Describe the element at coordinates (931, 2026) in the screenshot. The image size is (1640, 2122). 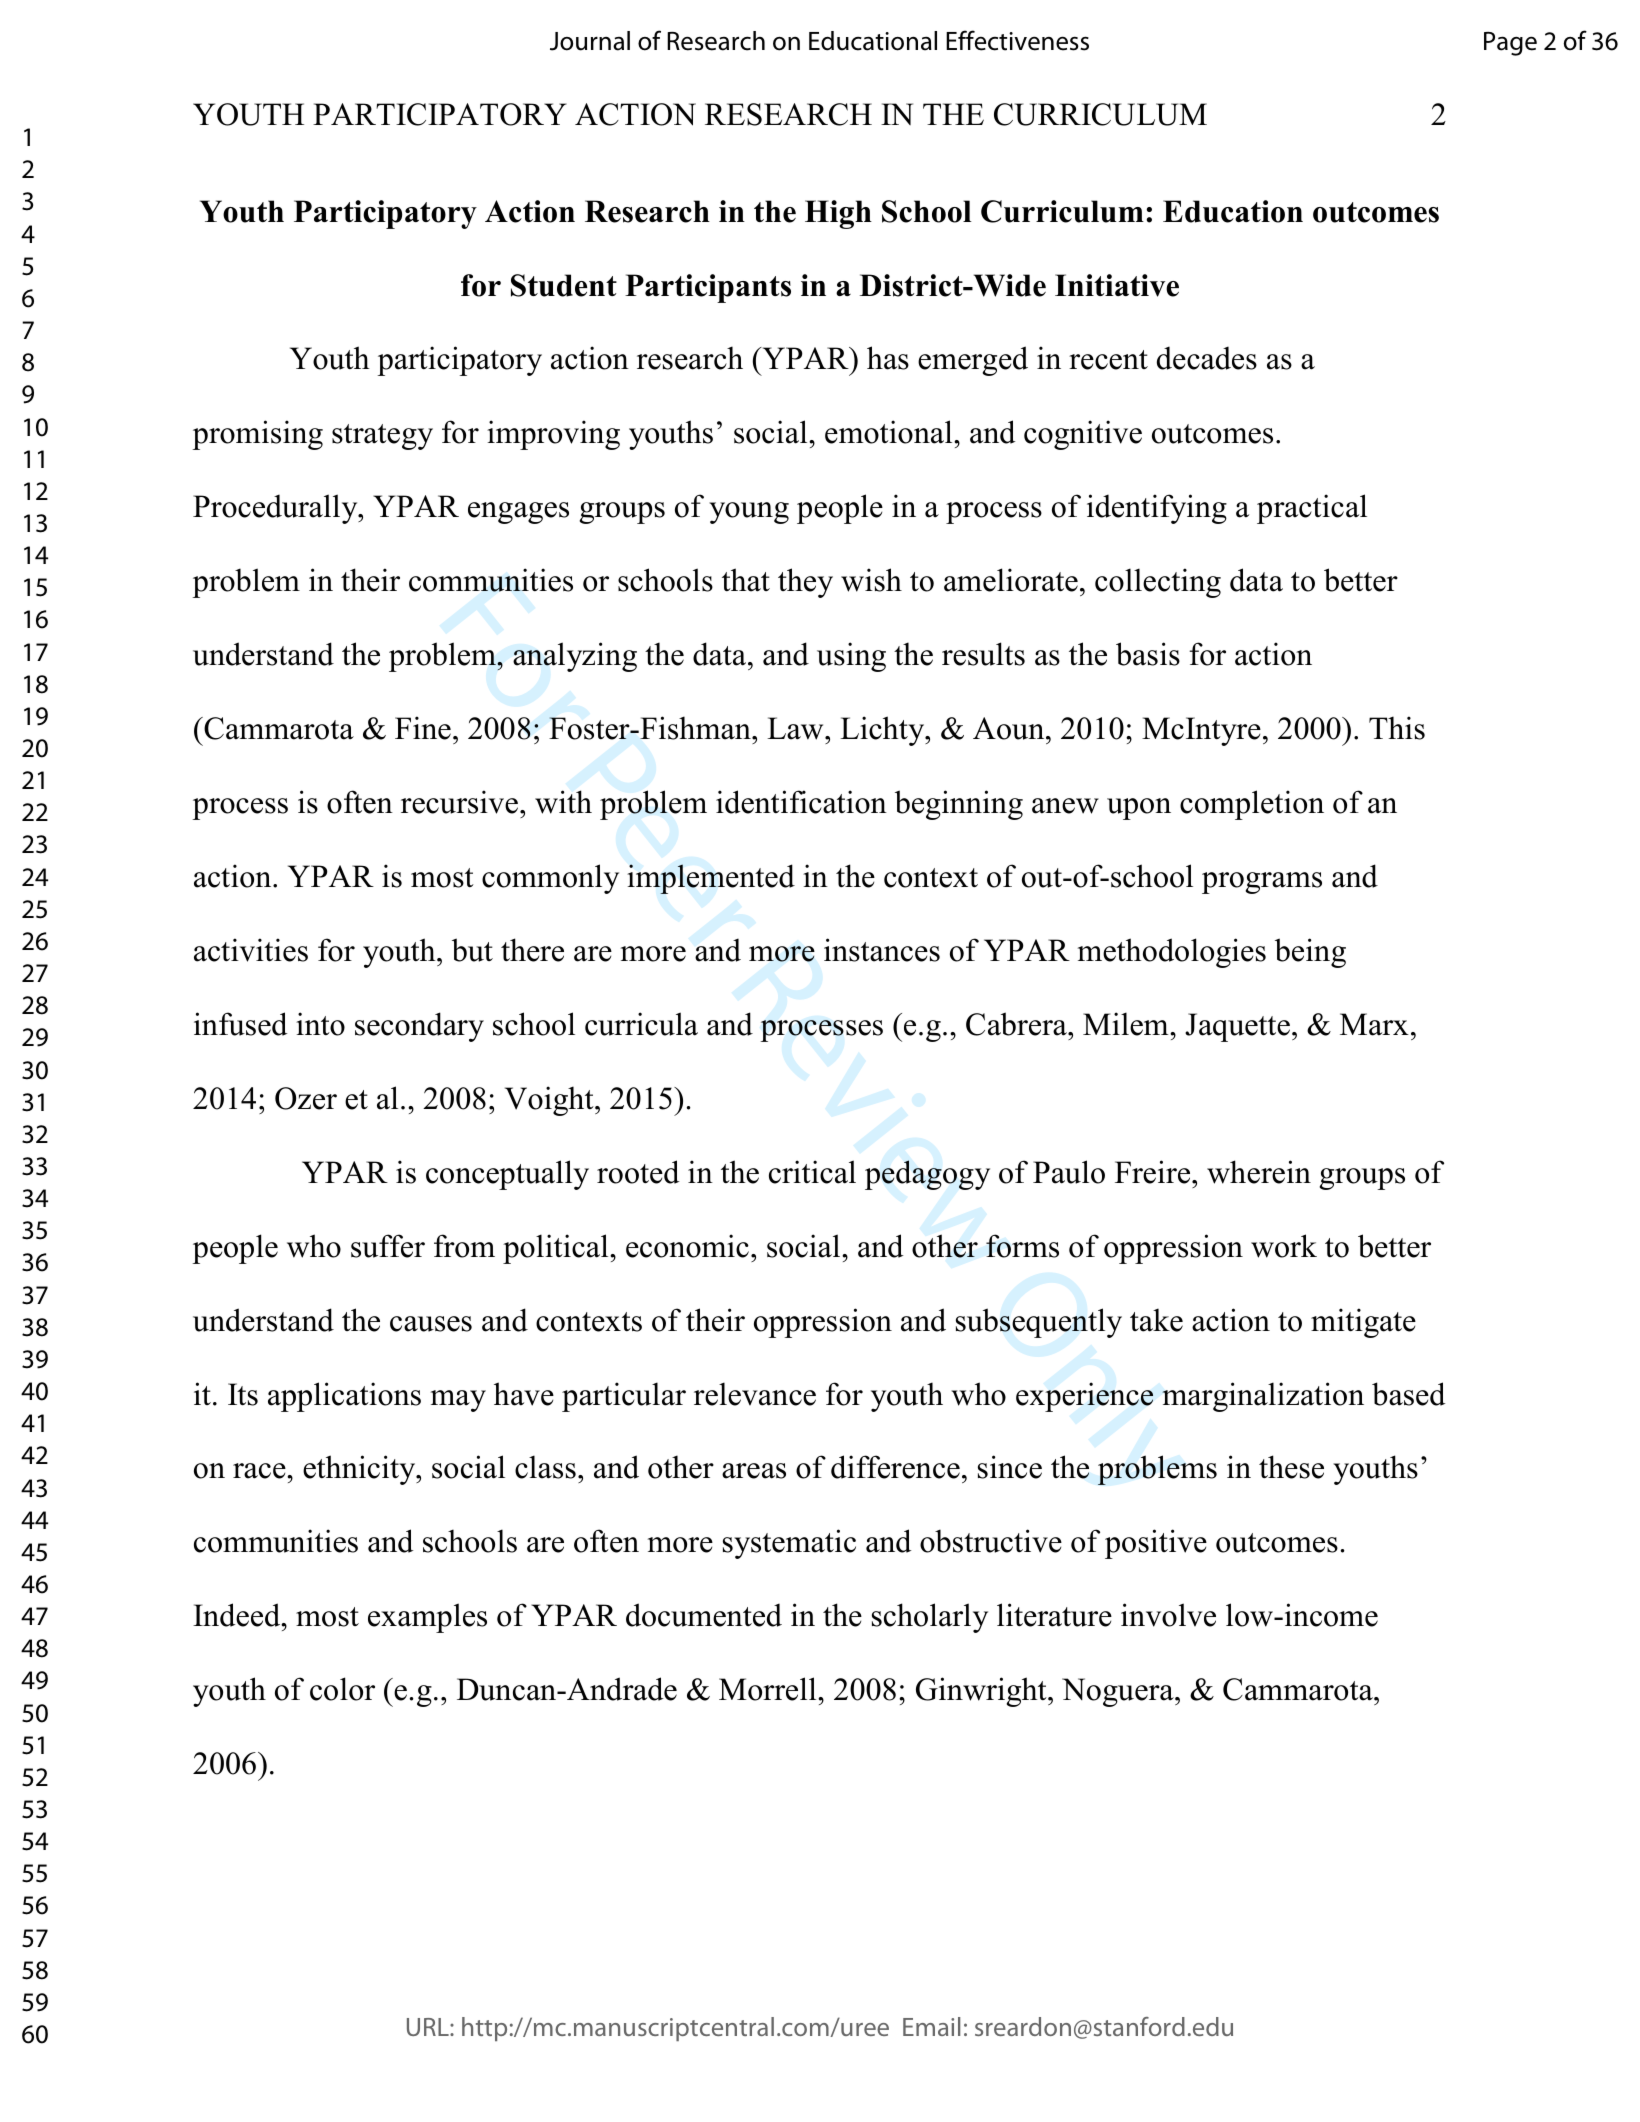
I see `Email` at that location.
